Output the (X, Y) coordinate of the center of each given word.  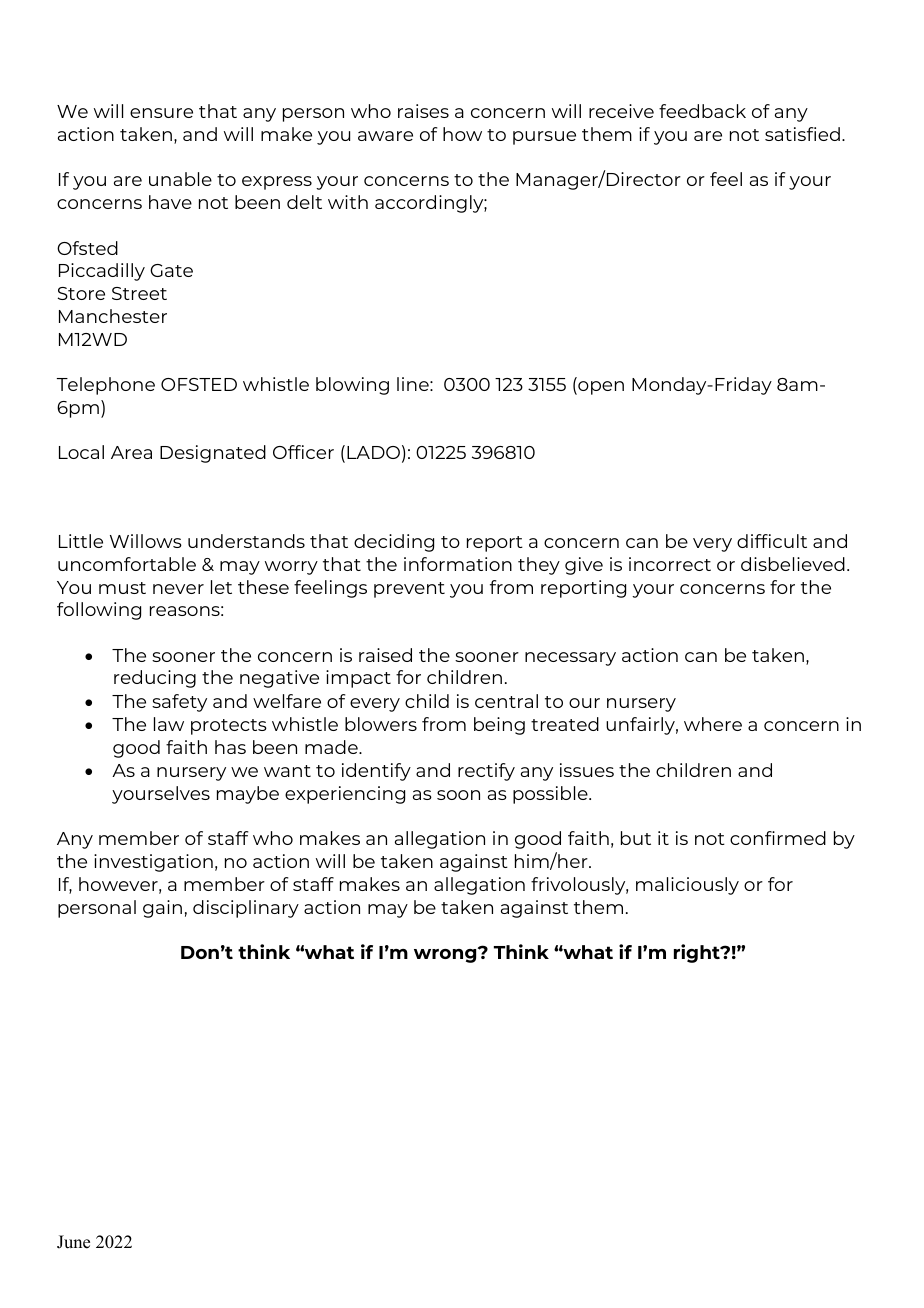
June (73, 1242)
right (698, 953)
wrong (446, 955)
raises (423, 111)
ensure (161, 113)
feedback (702, 111)
